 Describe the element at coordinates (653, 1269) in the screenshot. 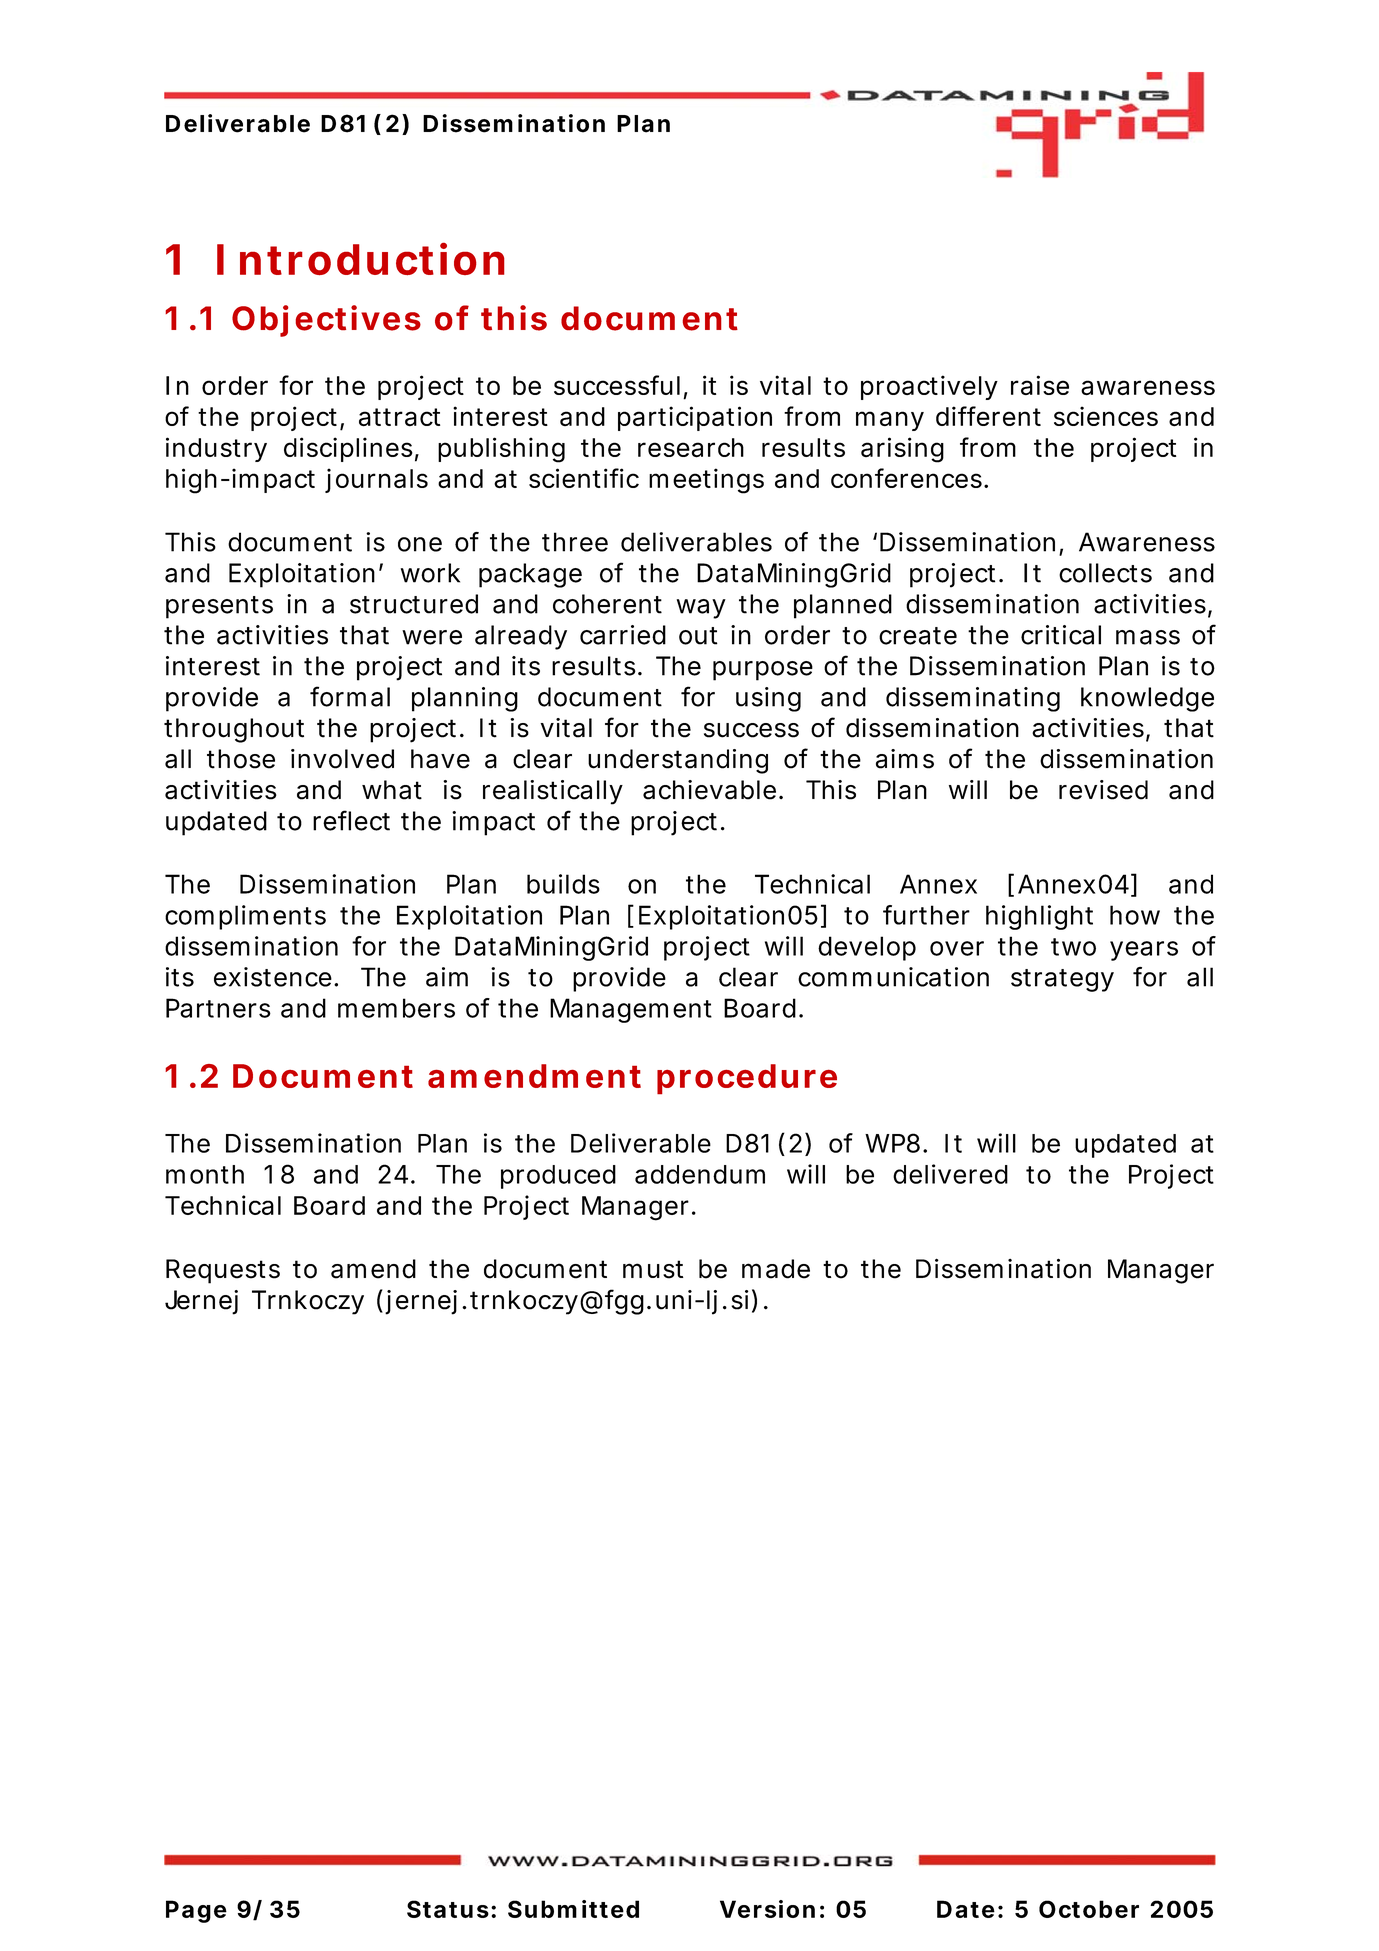

I see `must` at that location.
